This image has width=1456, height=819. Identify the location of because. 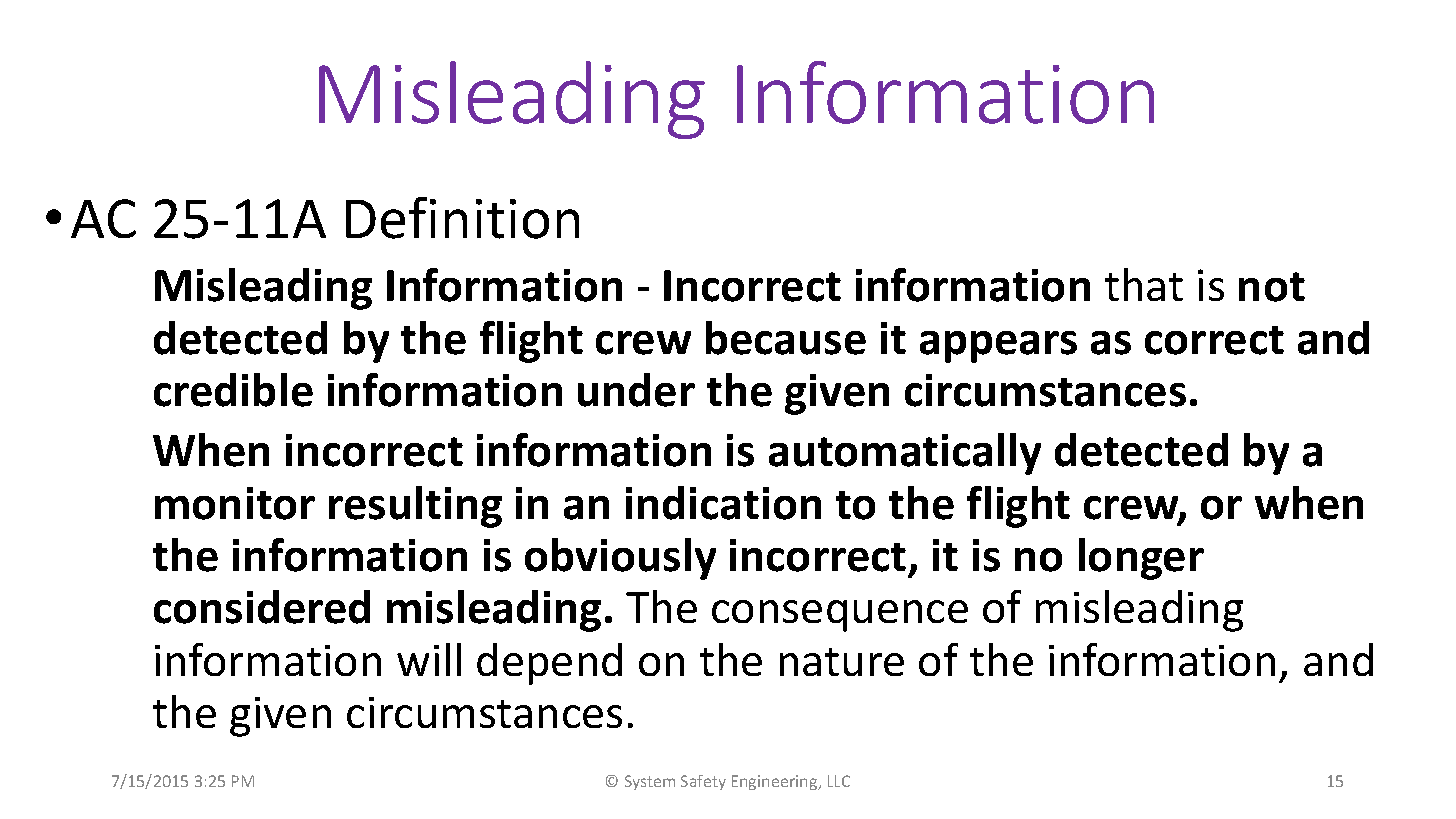
(786, 338).
